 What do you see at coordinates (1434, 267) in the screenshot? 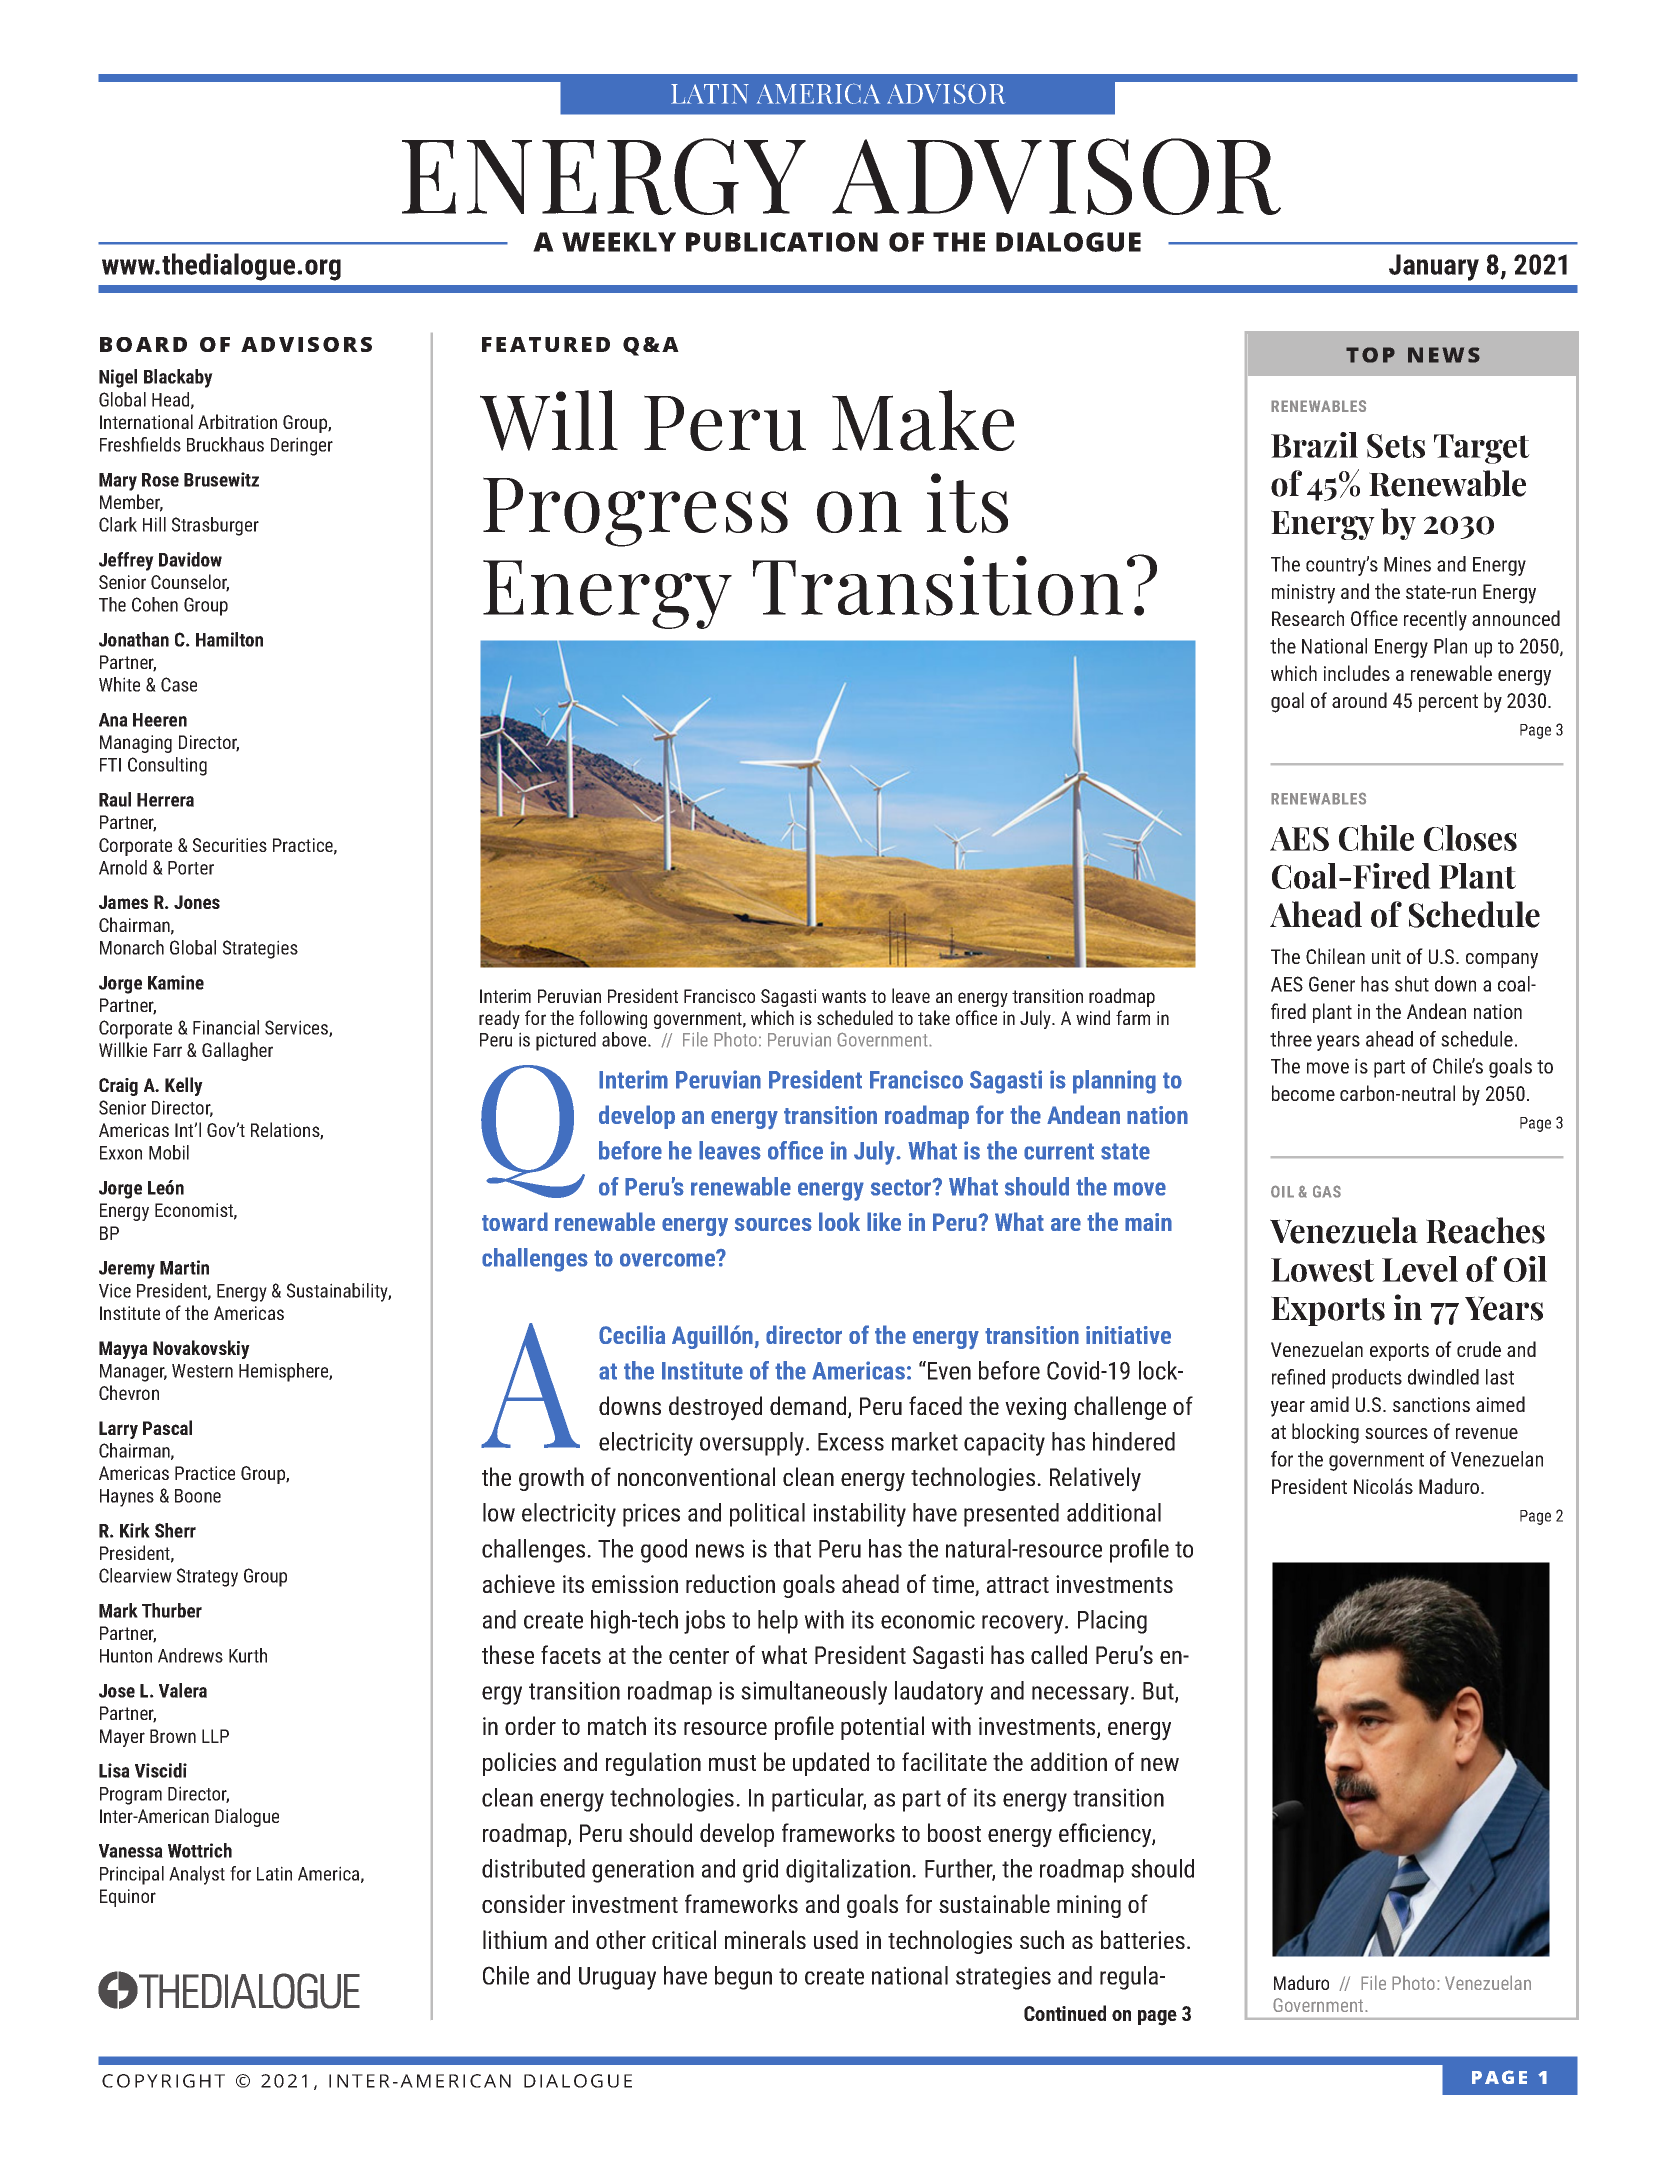
I see `January` at bounding box center [1434, 267].
